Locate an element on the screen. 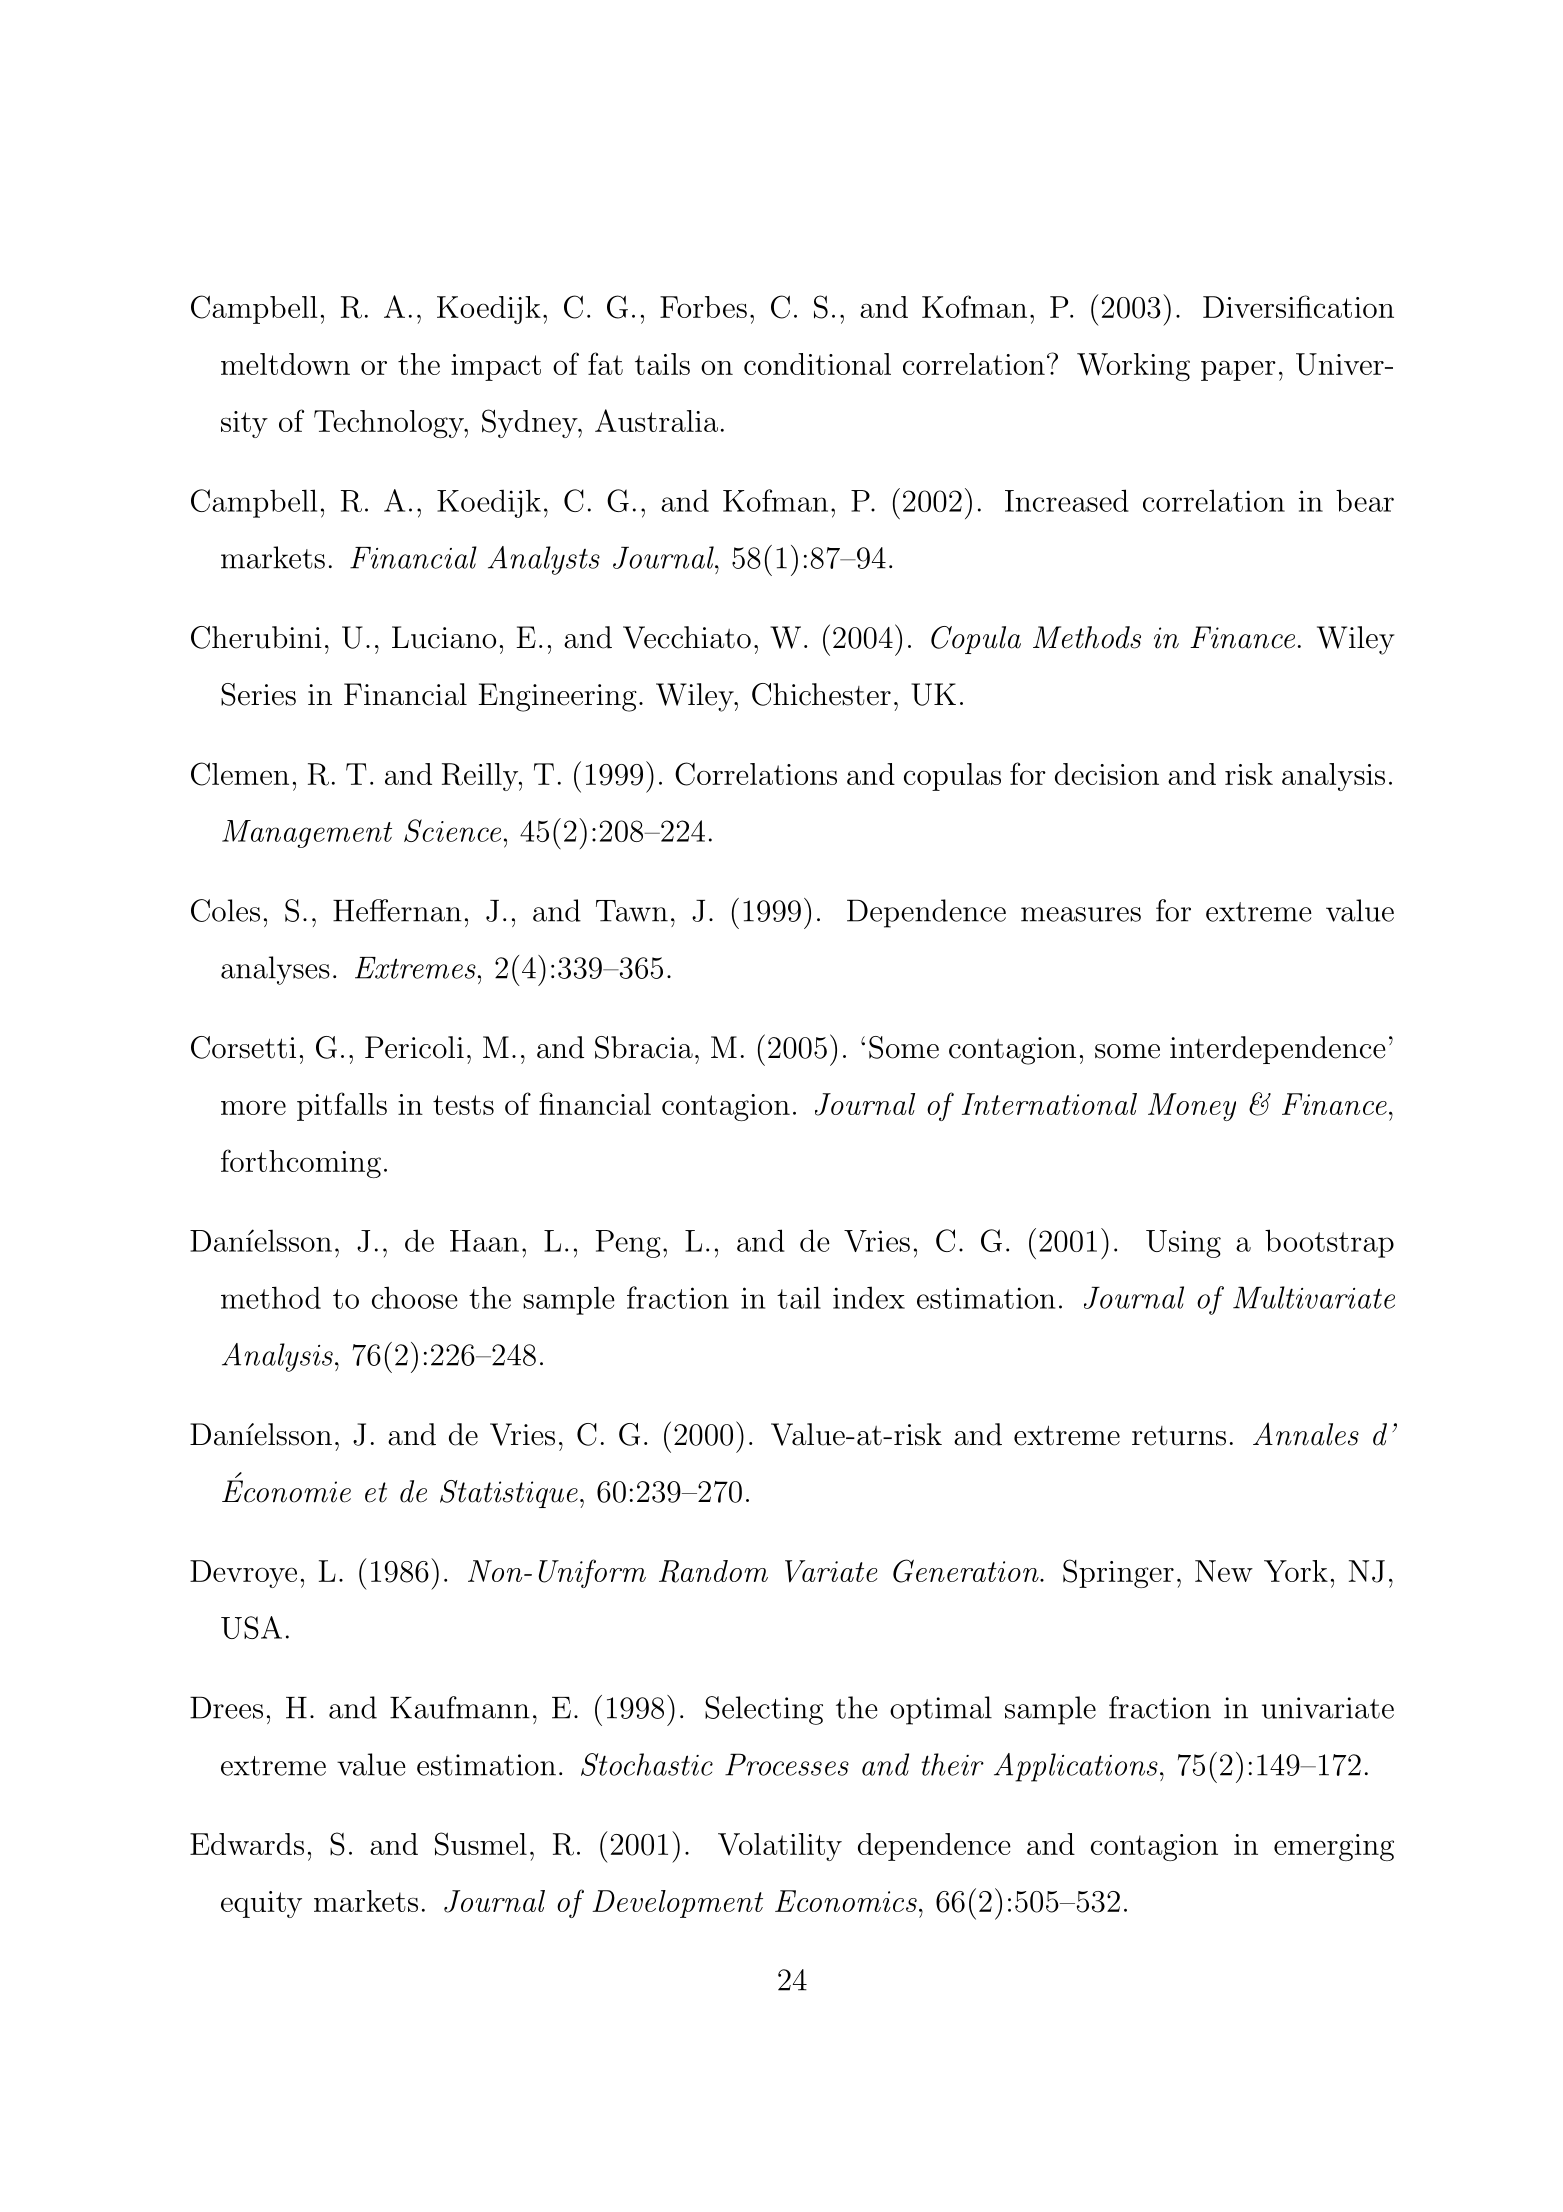 This screenshot has width=1563, height=2212. choose is located at coordinates (415, 1297).
